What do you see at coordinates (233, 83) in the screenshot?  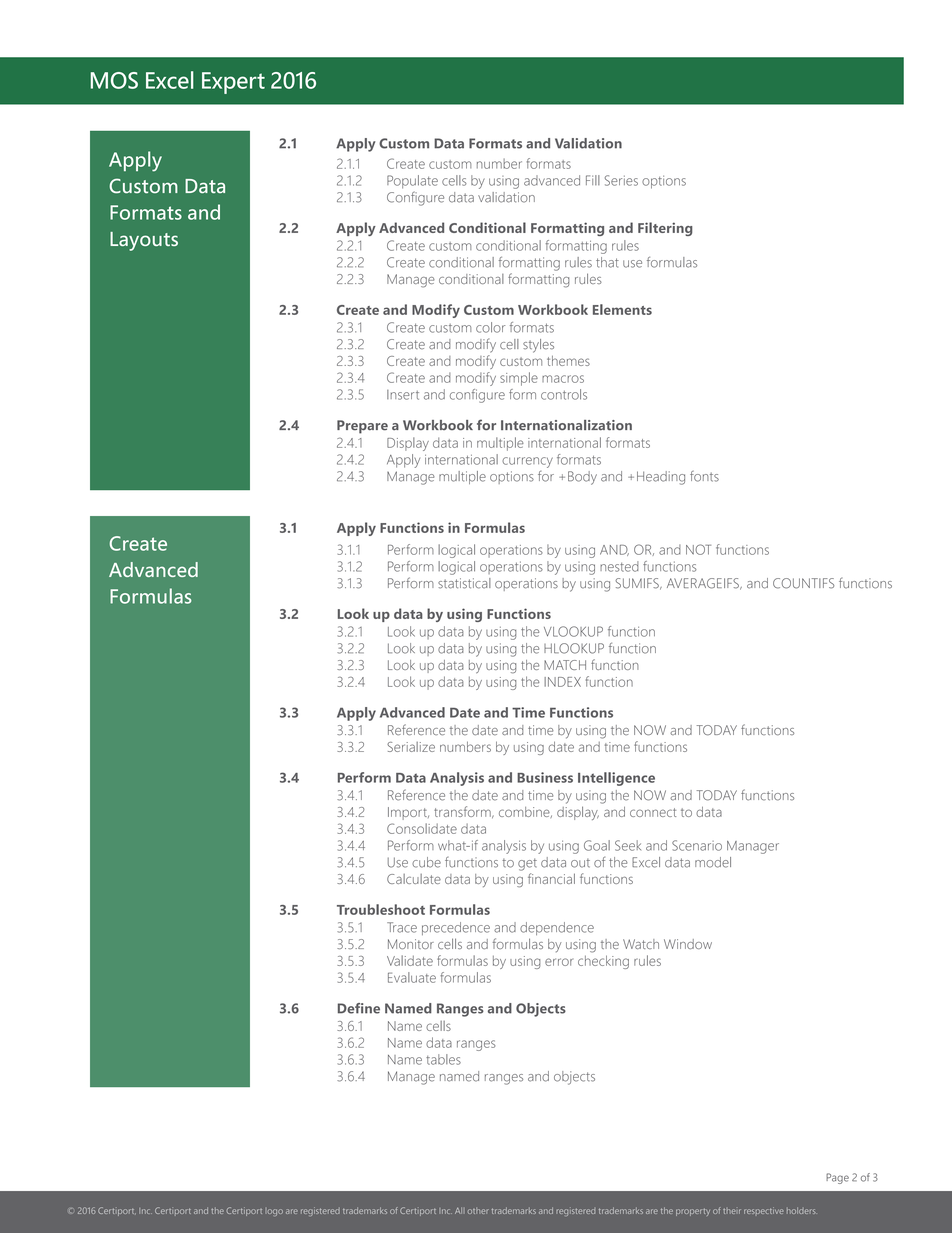 I see `Expert` at bounding box center [233, 83].
